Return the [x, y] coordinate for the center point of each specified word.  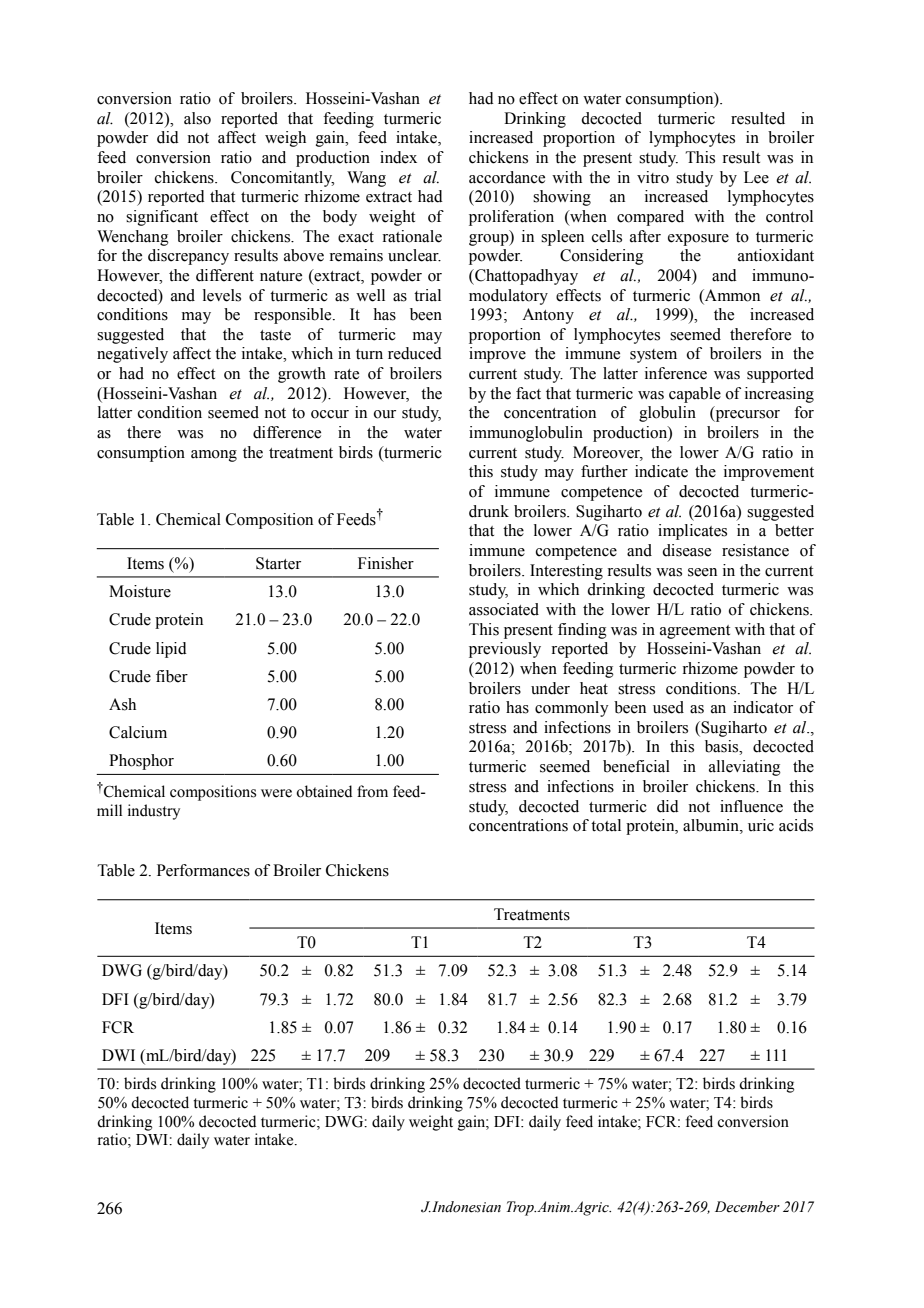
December [747, 1207]
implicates [692, 532]
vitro [653, 177]
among [214, 456]
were [276, 793]
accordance [507, 177]
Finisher [386, 563]
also [197, 118]
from [372, 791]
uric [761, 825]
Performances [203, 870]
